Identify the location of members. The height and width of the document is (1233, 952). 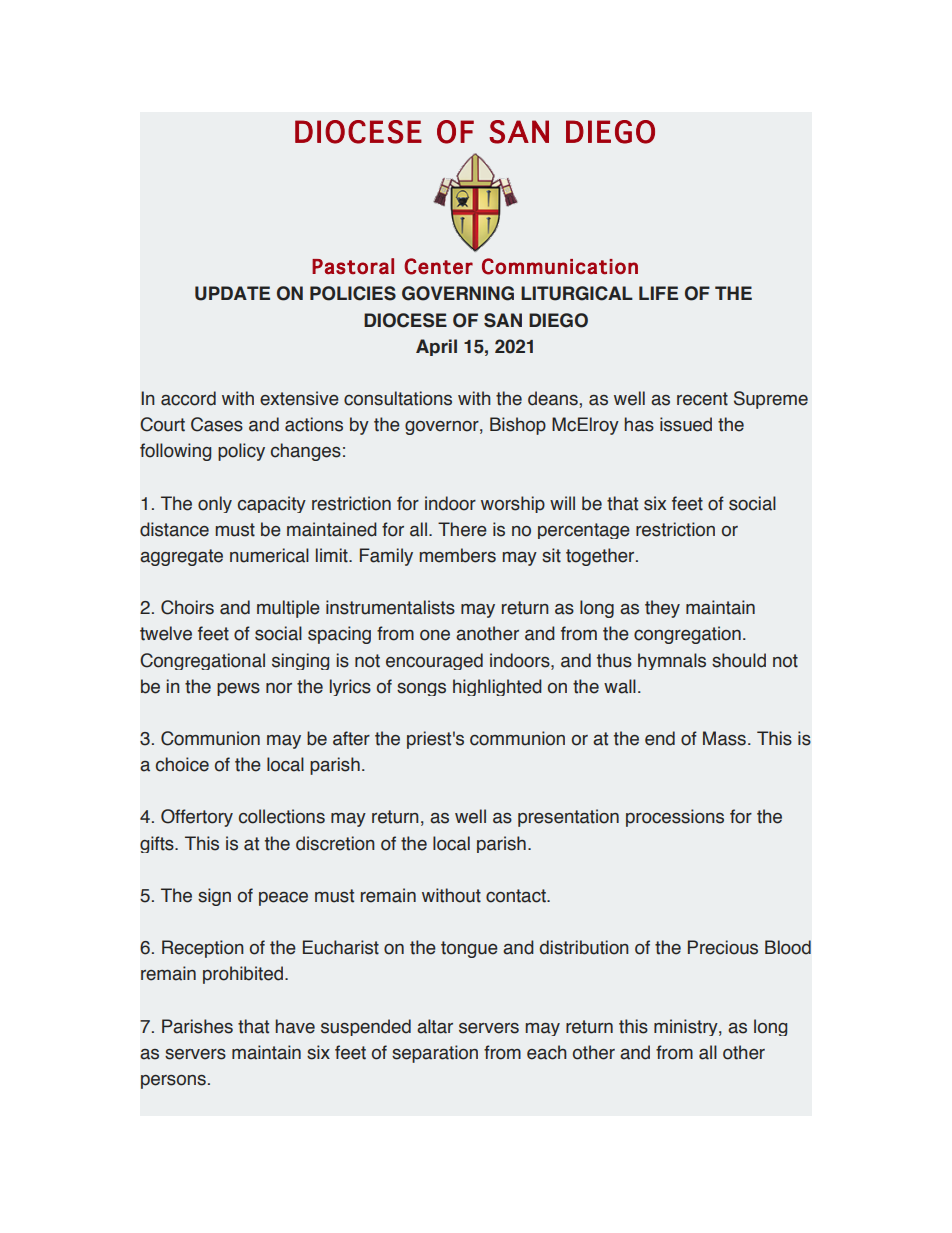
(458, 555).
